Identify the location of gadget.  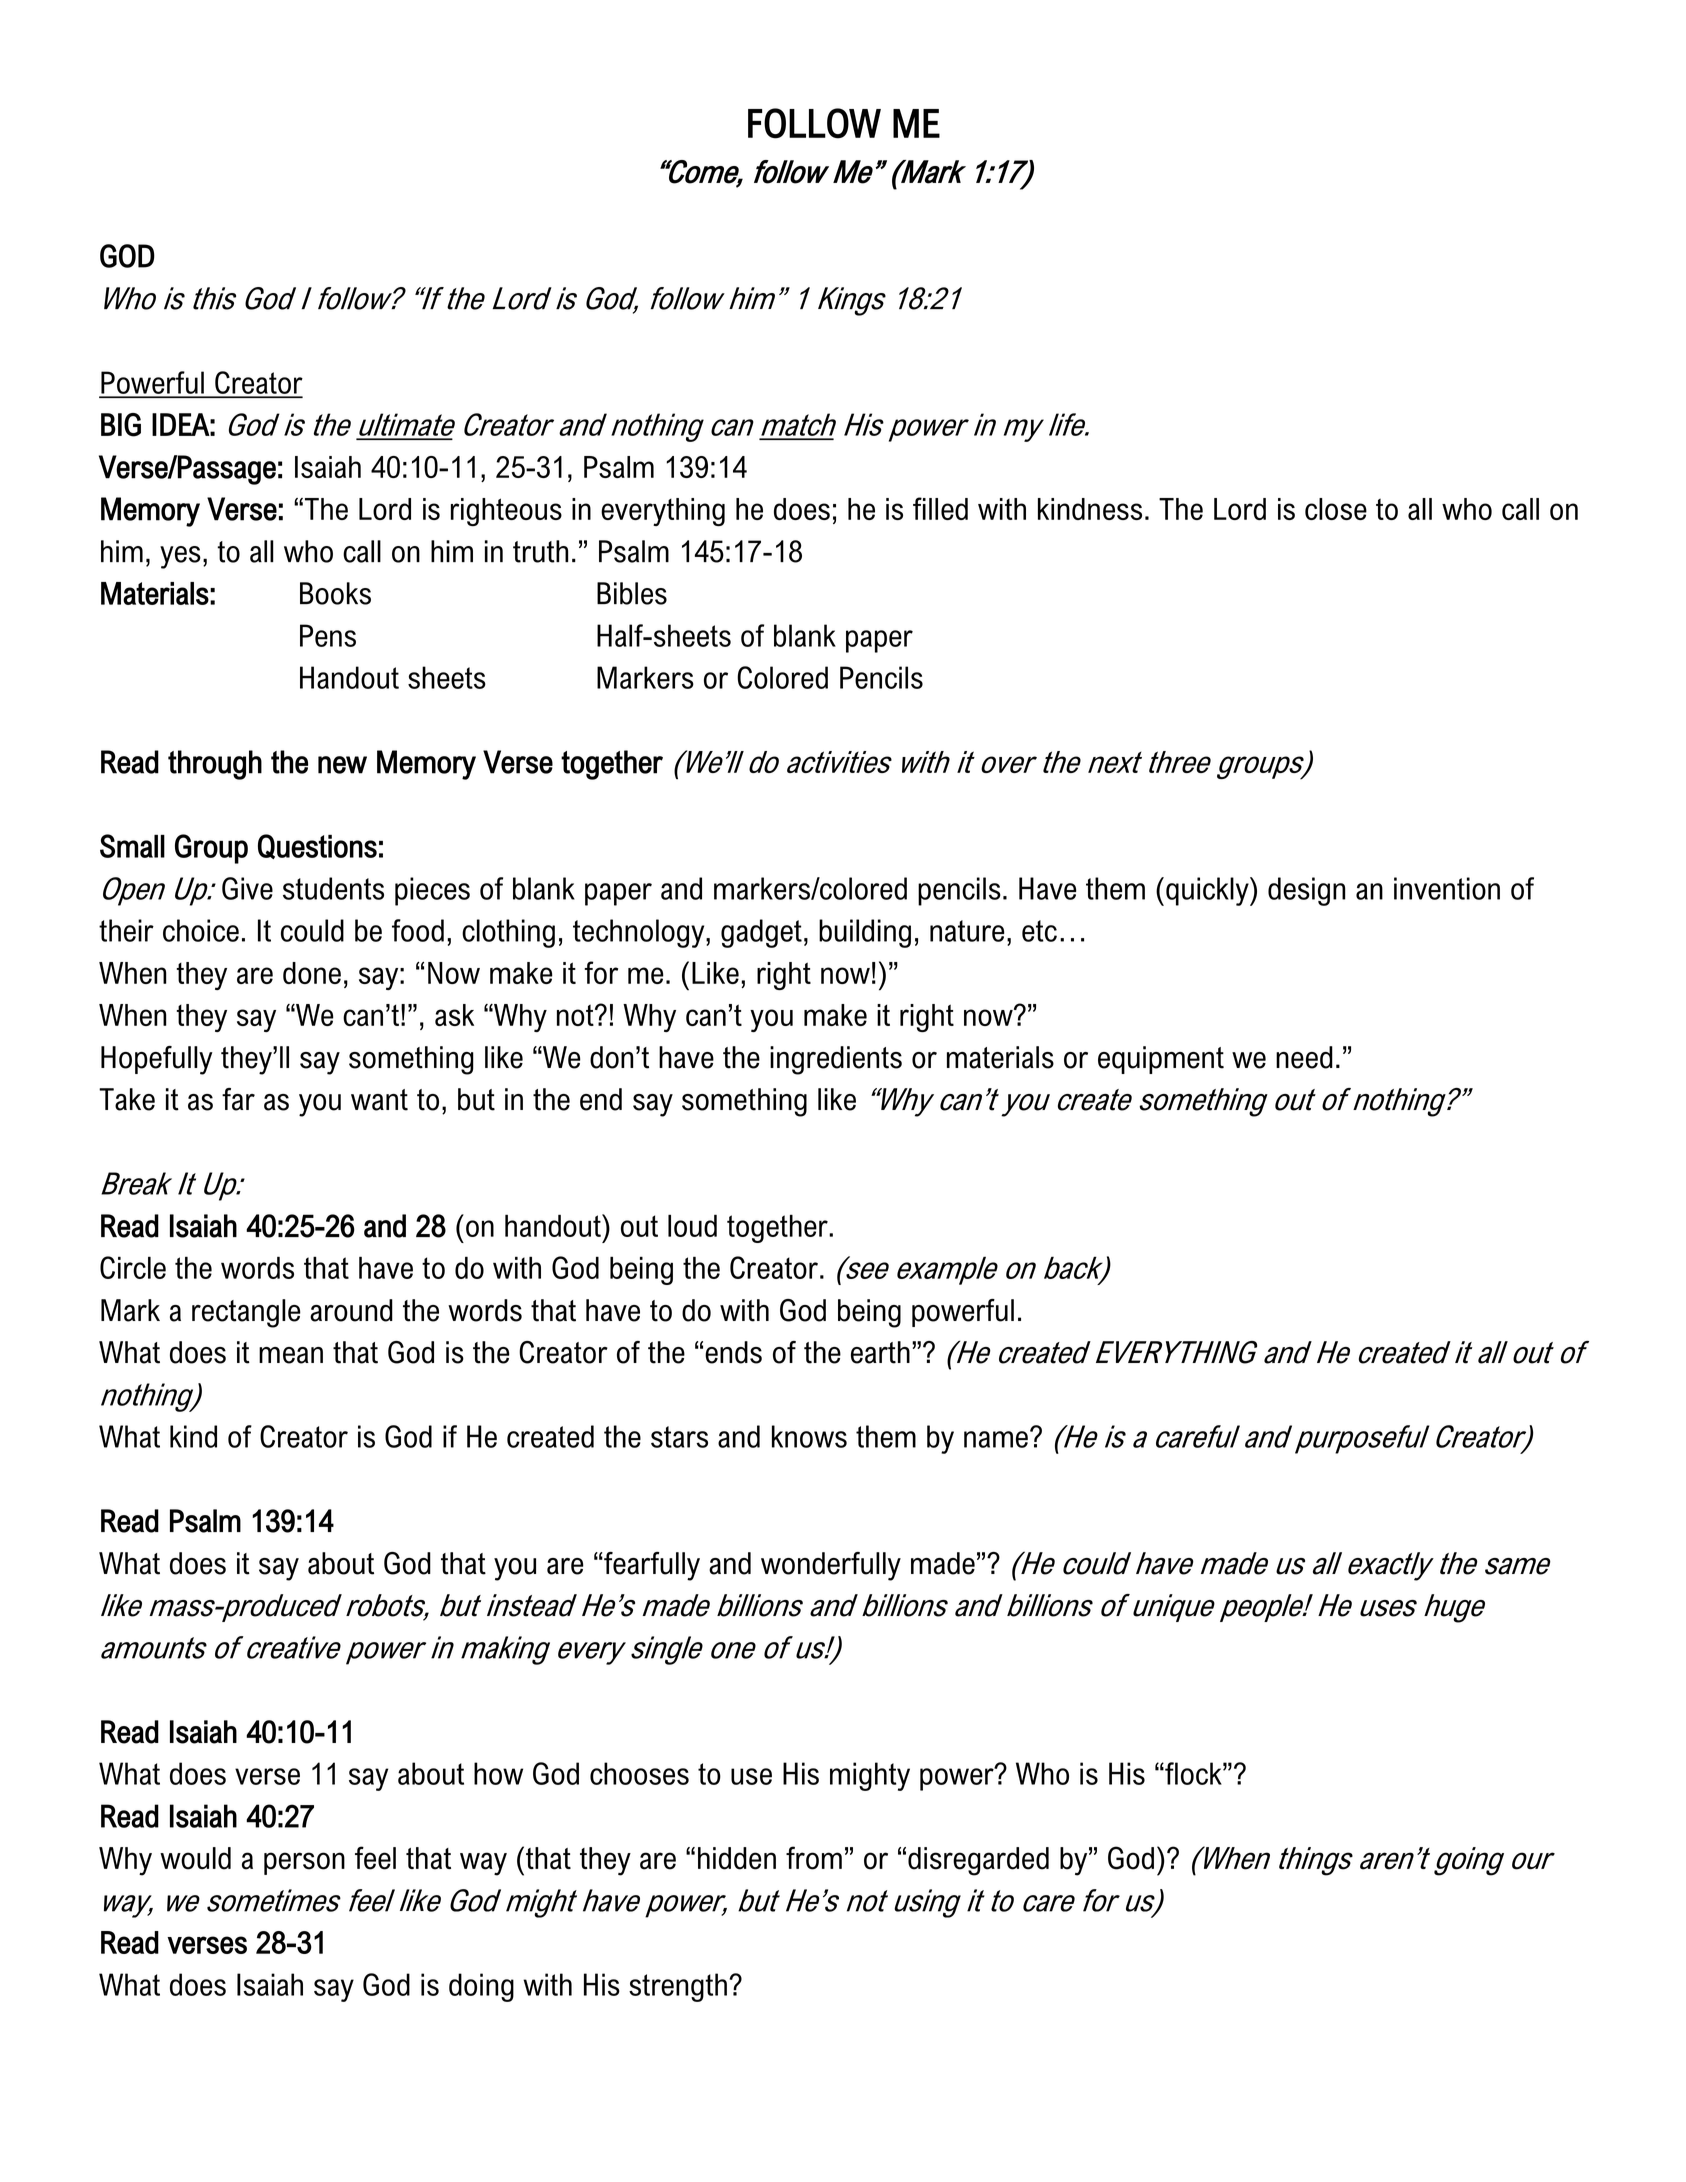
(761, 933).
